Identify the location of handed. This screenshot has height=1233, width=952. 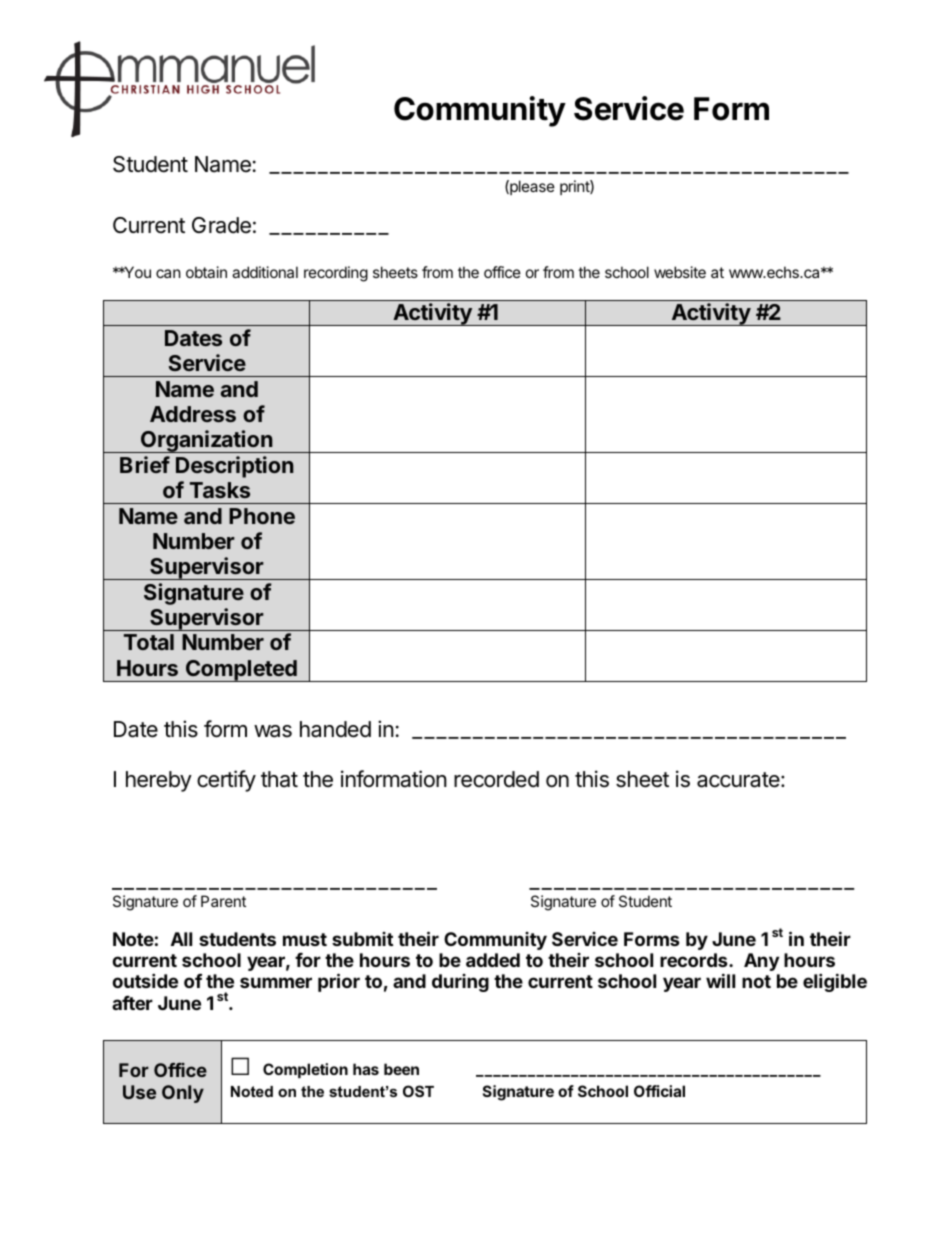
(335, 729).
